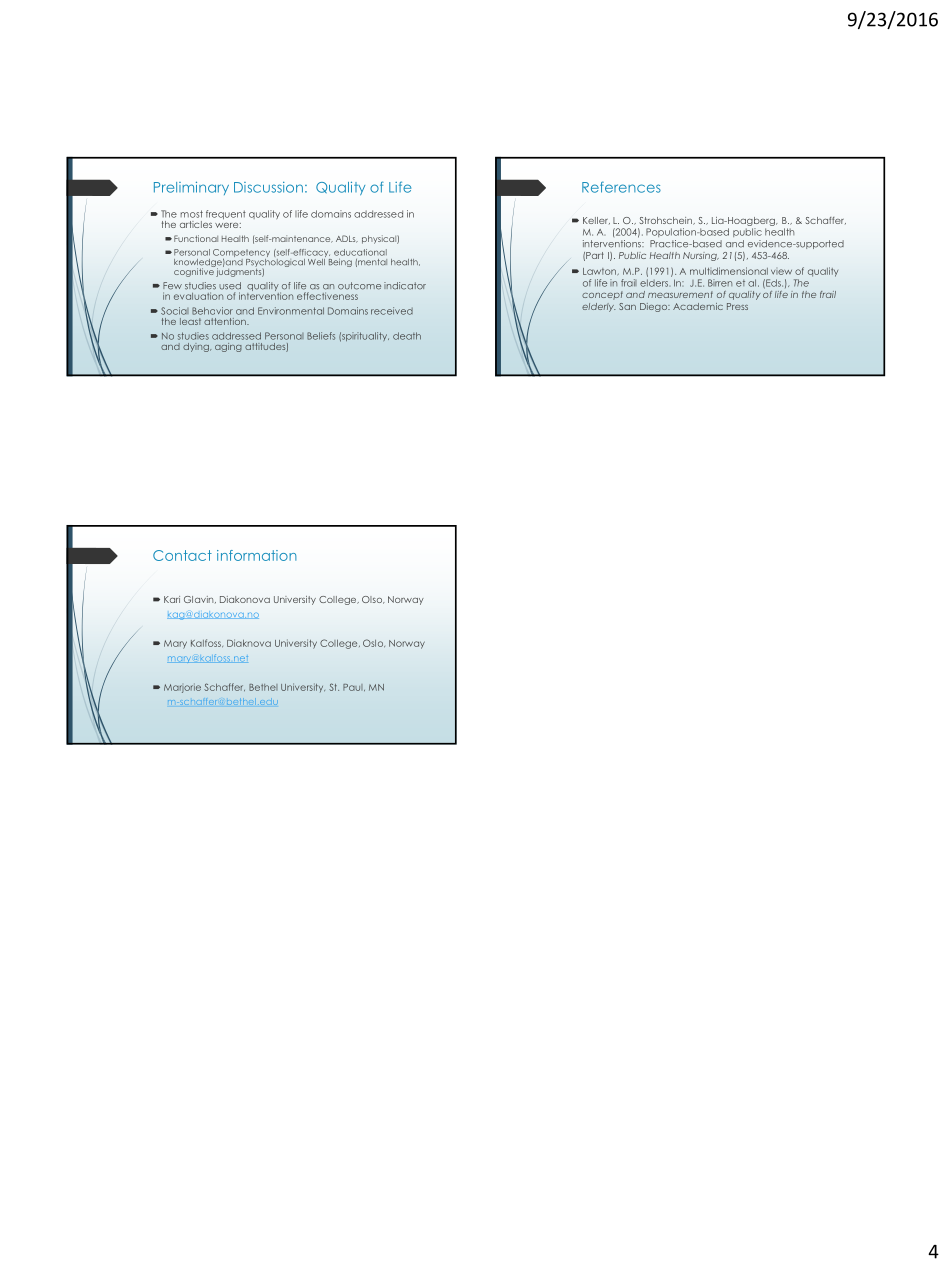 This document has width=952, height=1270. I want to click on death, so click(407, 336).
